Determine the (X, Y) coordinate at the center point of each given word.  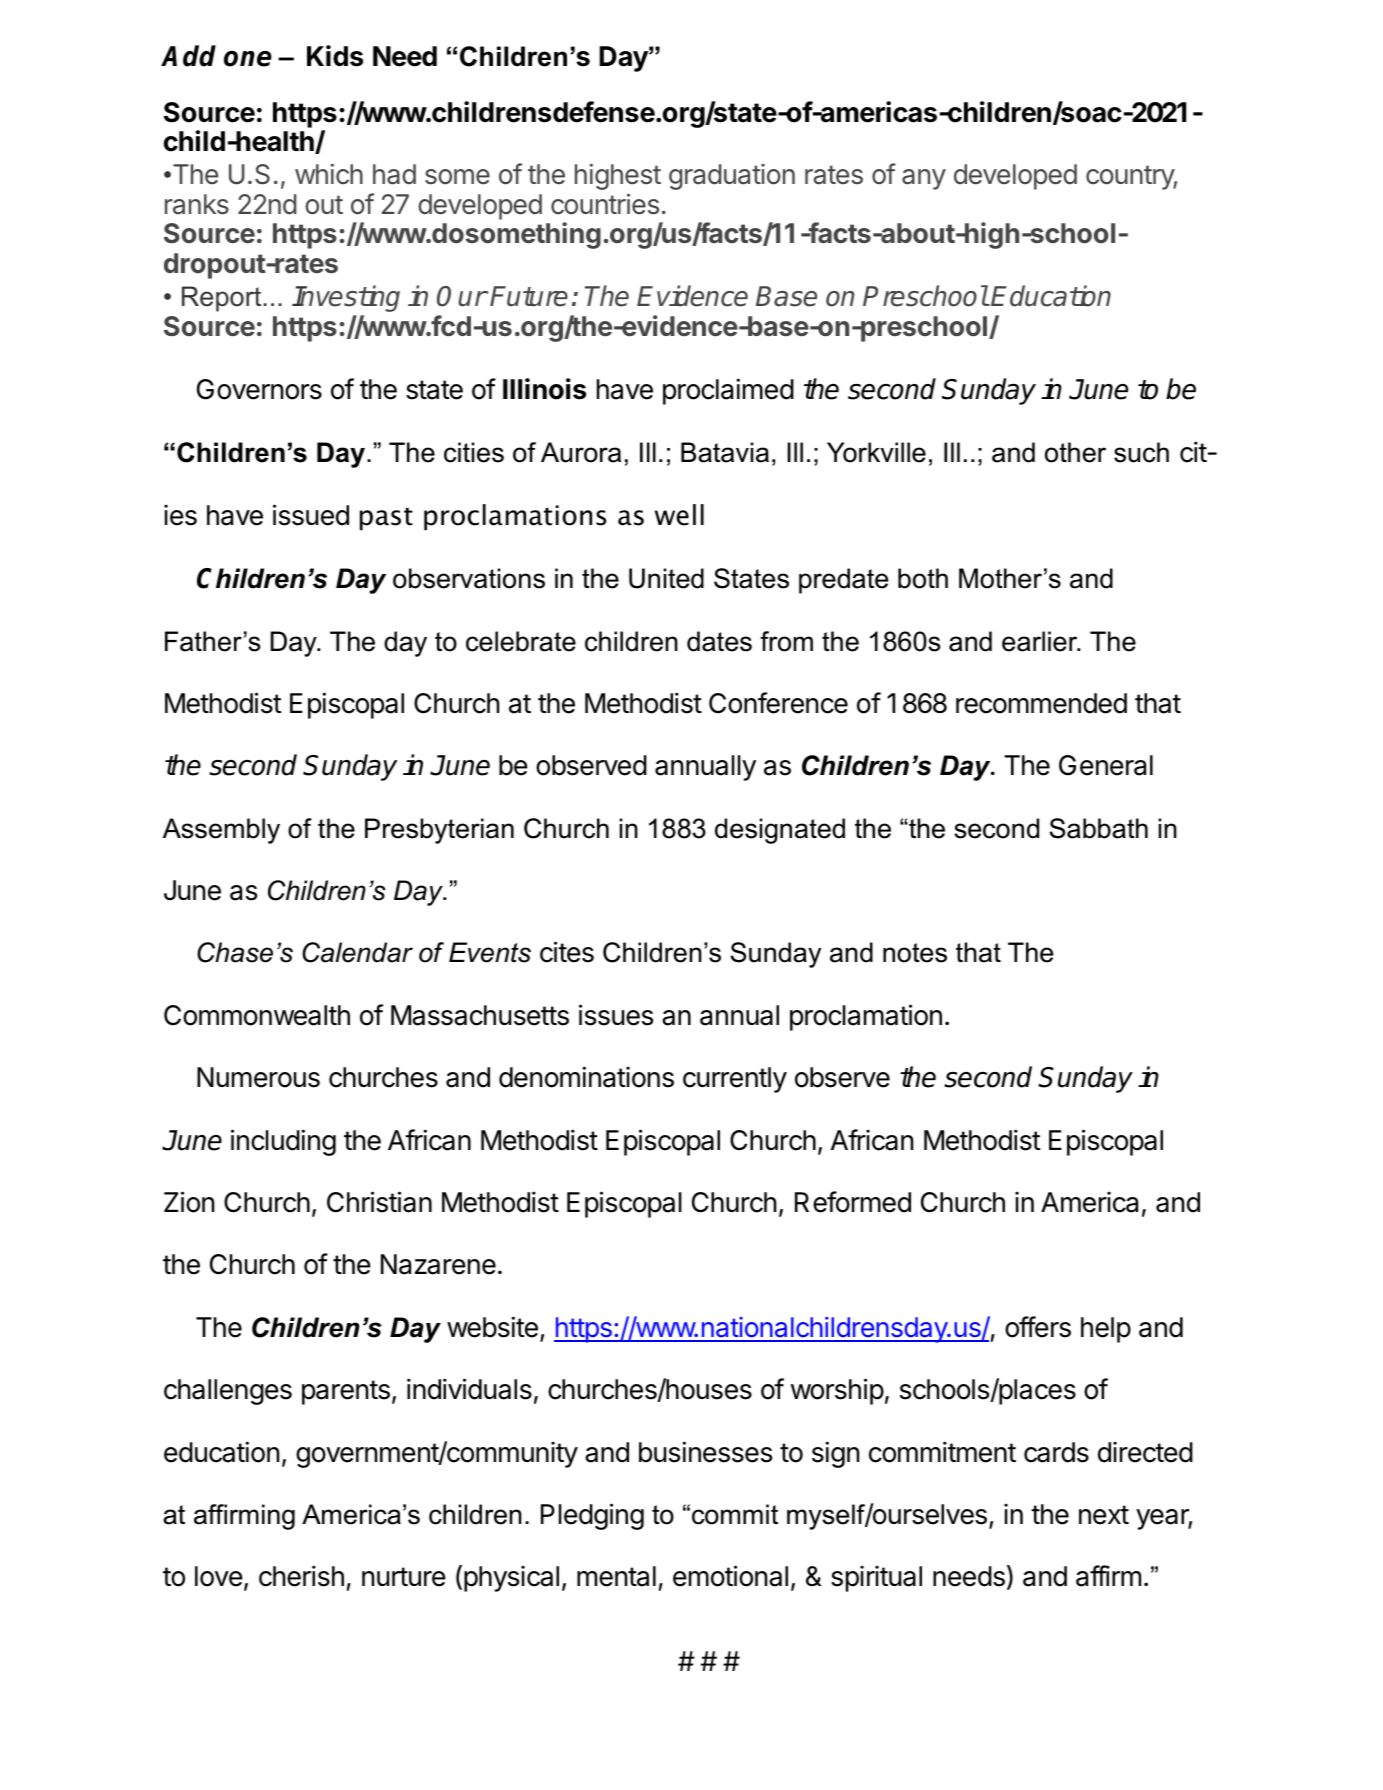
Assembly (221, 831)
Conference (778, 703)
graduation (732, 177)
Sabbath (1099, 828)
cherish (301, 1576)
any (924, 179)
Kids (335, 56)
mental (616, 1576)
